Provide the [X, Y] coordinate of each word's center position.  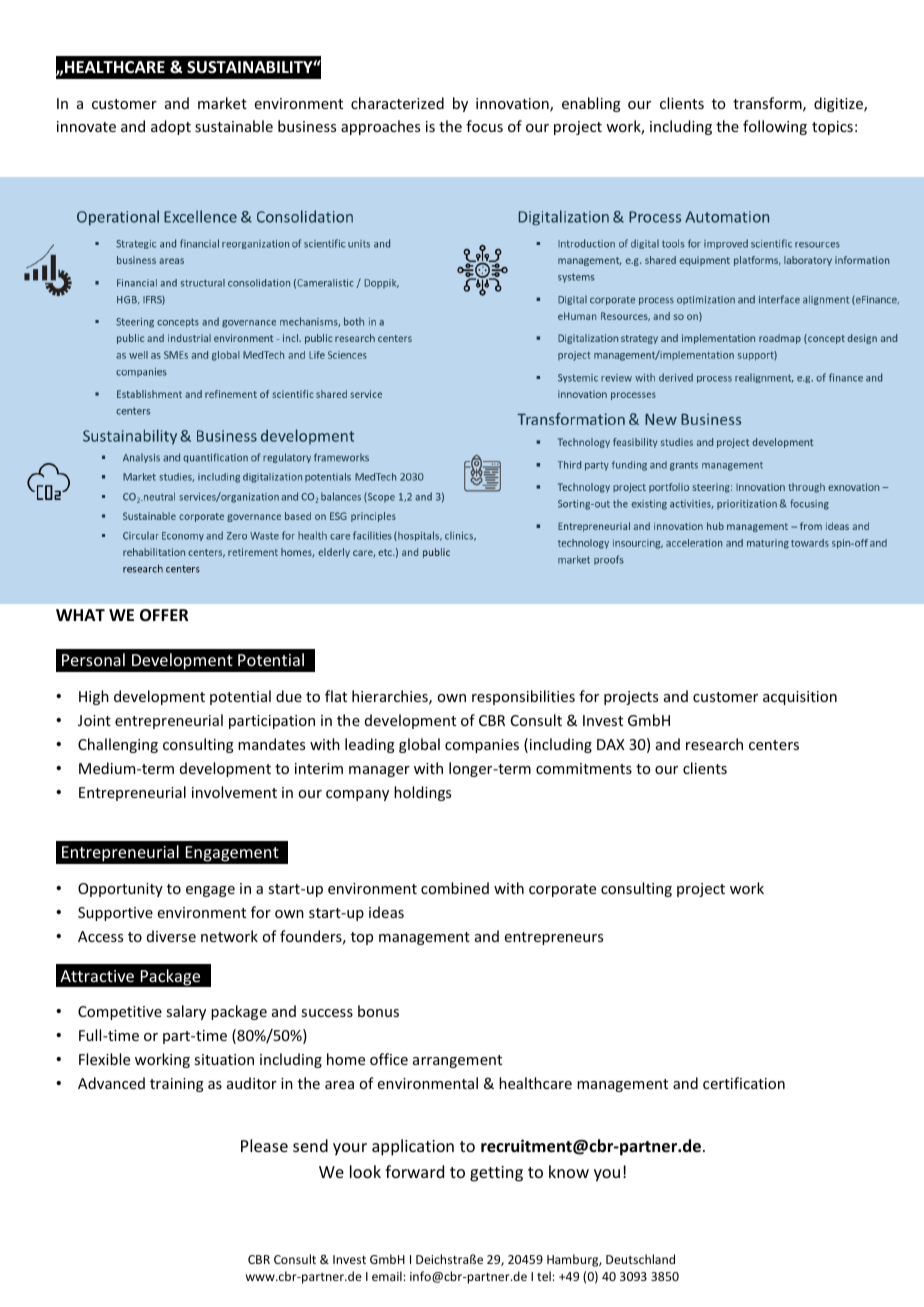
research [714, 744]
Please [264, 1145]
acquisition [800, 698]
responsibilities [523, 697]
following [775, 127]
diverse [171, 936]
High [94, 697]
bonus [378, 1011]
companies [482, 746]
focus [484, 126]
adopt [171, 127]
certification [744, 1083]
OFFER [164, 615]
